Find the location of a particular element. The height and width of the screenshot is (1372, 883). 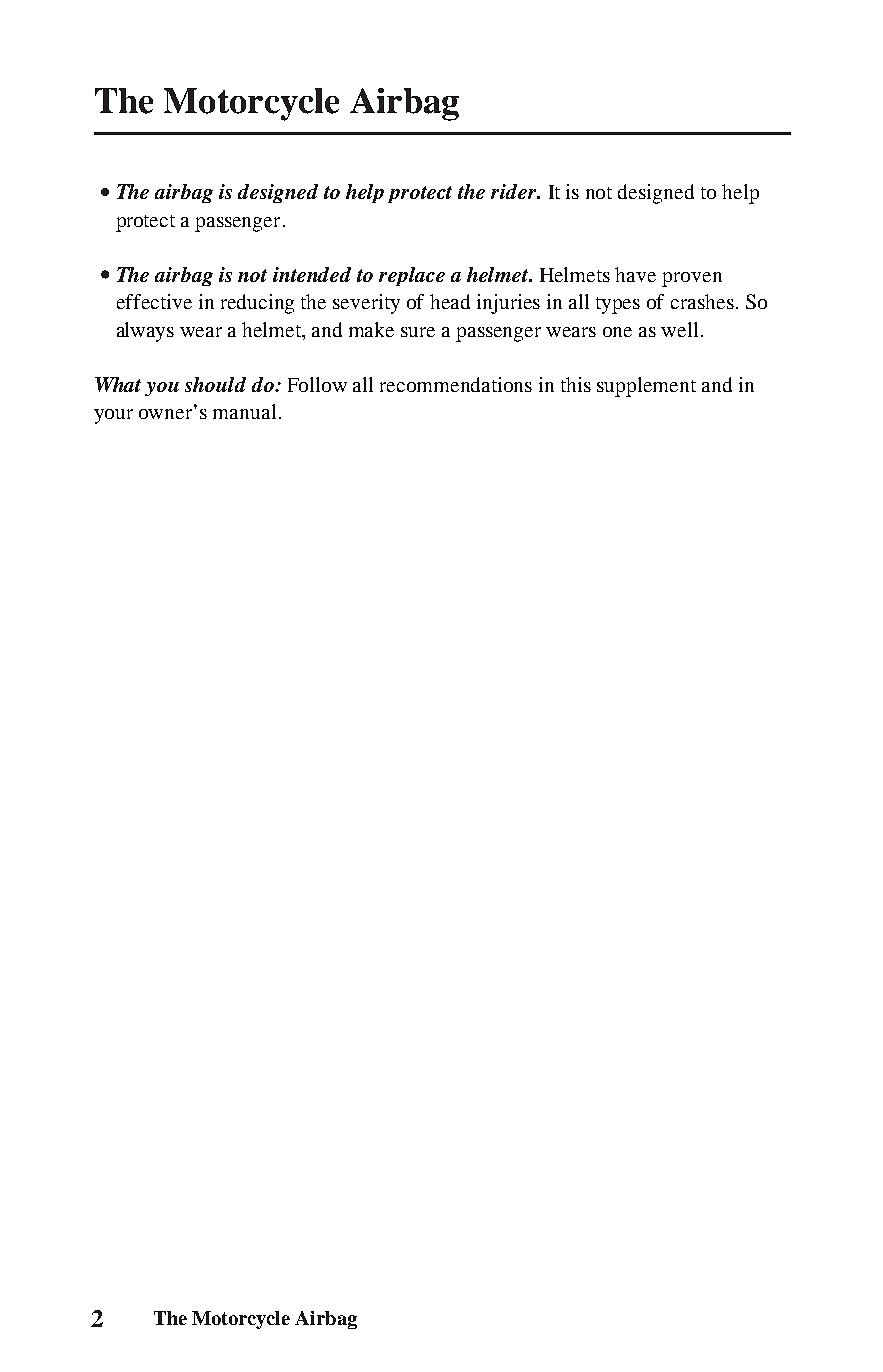

manual is located at coordinates (244, 411).
